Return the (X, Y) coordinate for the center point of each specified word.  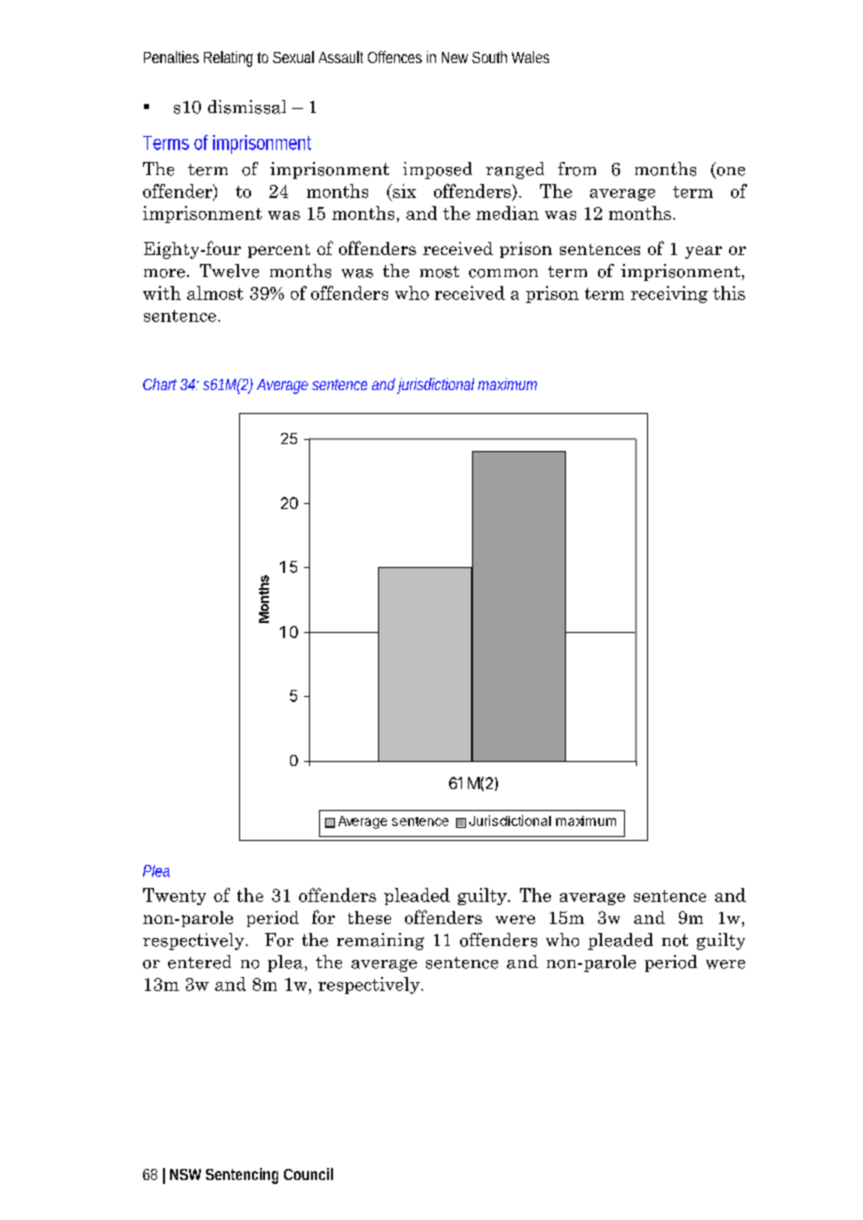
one (729, 172)
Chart (162, 384)
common (503, 273)
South (489, 57)
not (675, 940)
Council (308, 1174)
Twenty (174, 896)
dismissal (247, 107)
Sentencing (242, 1176)
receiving (669, 294)
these (369, 917)
